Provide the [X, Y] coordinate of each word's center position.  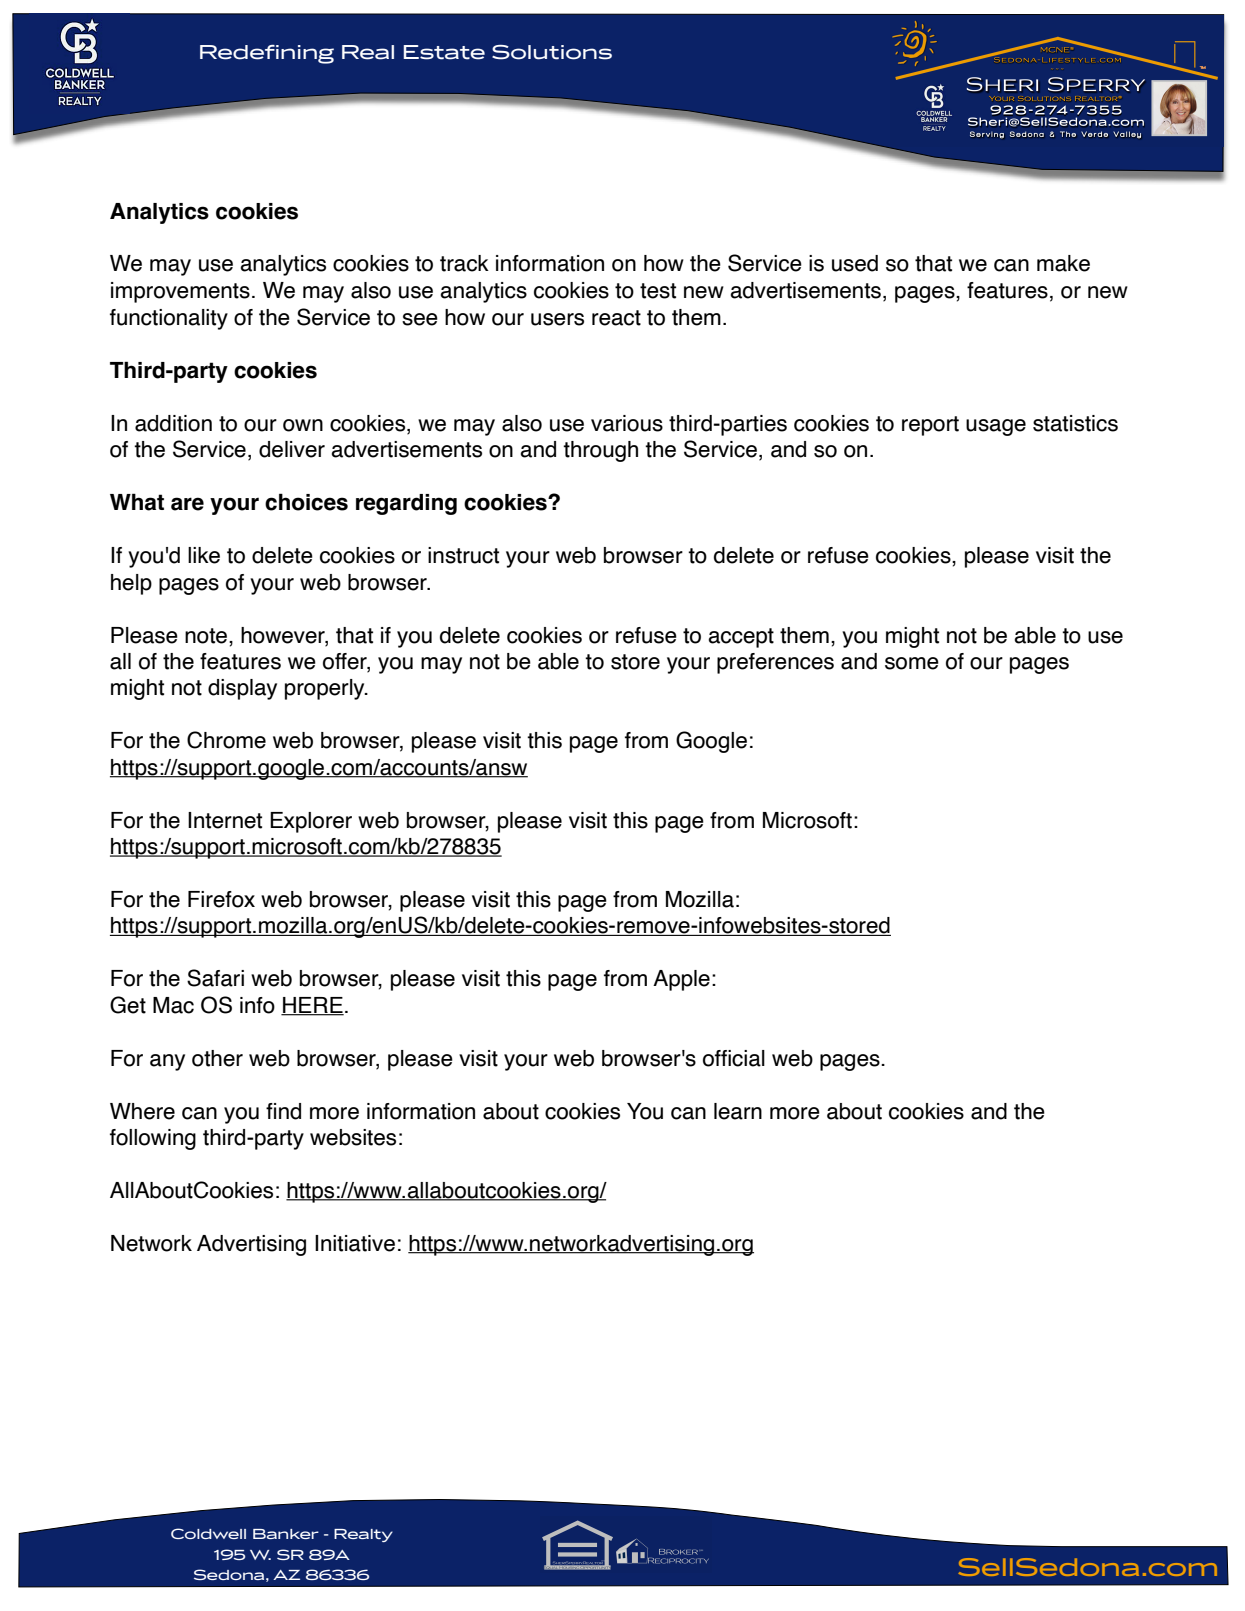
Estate [444, 52]
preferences [775, 663]
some [912, 663]
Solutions [552, 52]
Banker [286, 1534]
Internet [225, 820]
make [1063, 263]
